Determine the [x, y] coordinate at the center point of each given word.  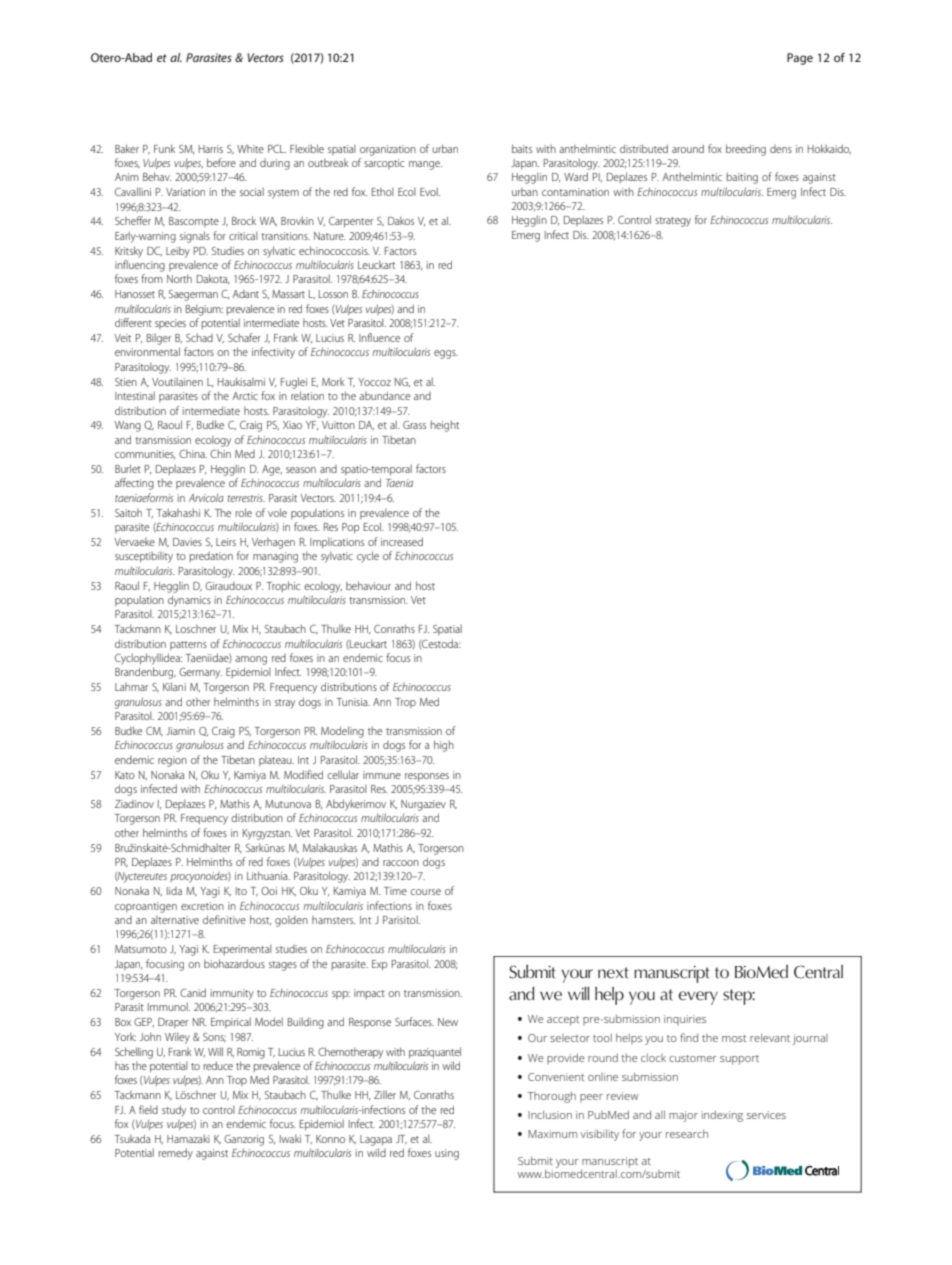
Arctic [245, 396]
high [444, 746]
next [613, 973]
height [445, 426]
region [172, 761]
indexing [722, 1116]
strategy [673, 222]
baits [522, 148]
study [174, 1111]
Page [800, 59]
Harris [211, 149]
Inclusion [550, 1114]
